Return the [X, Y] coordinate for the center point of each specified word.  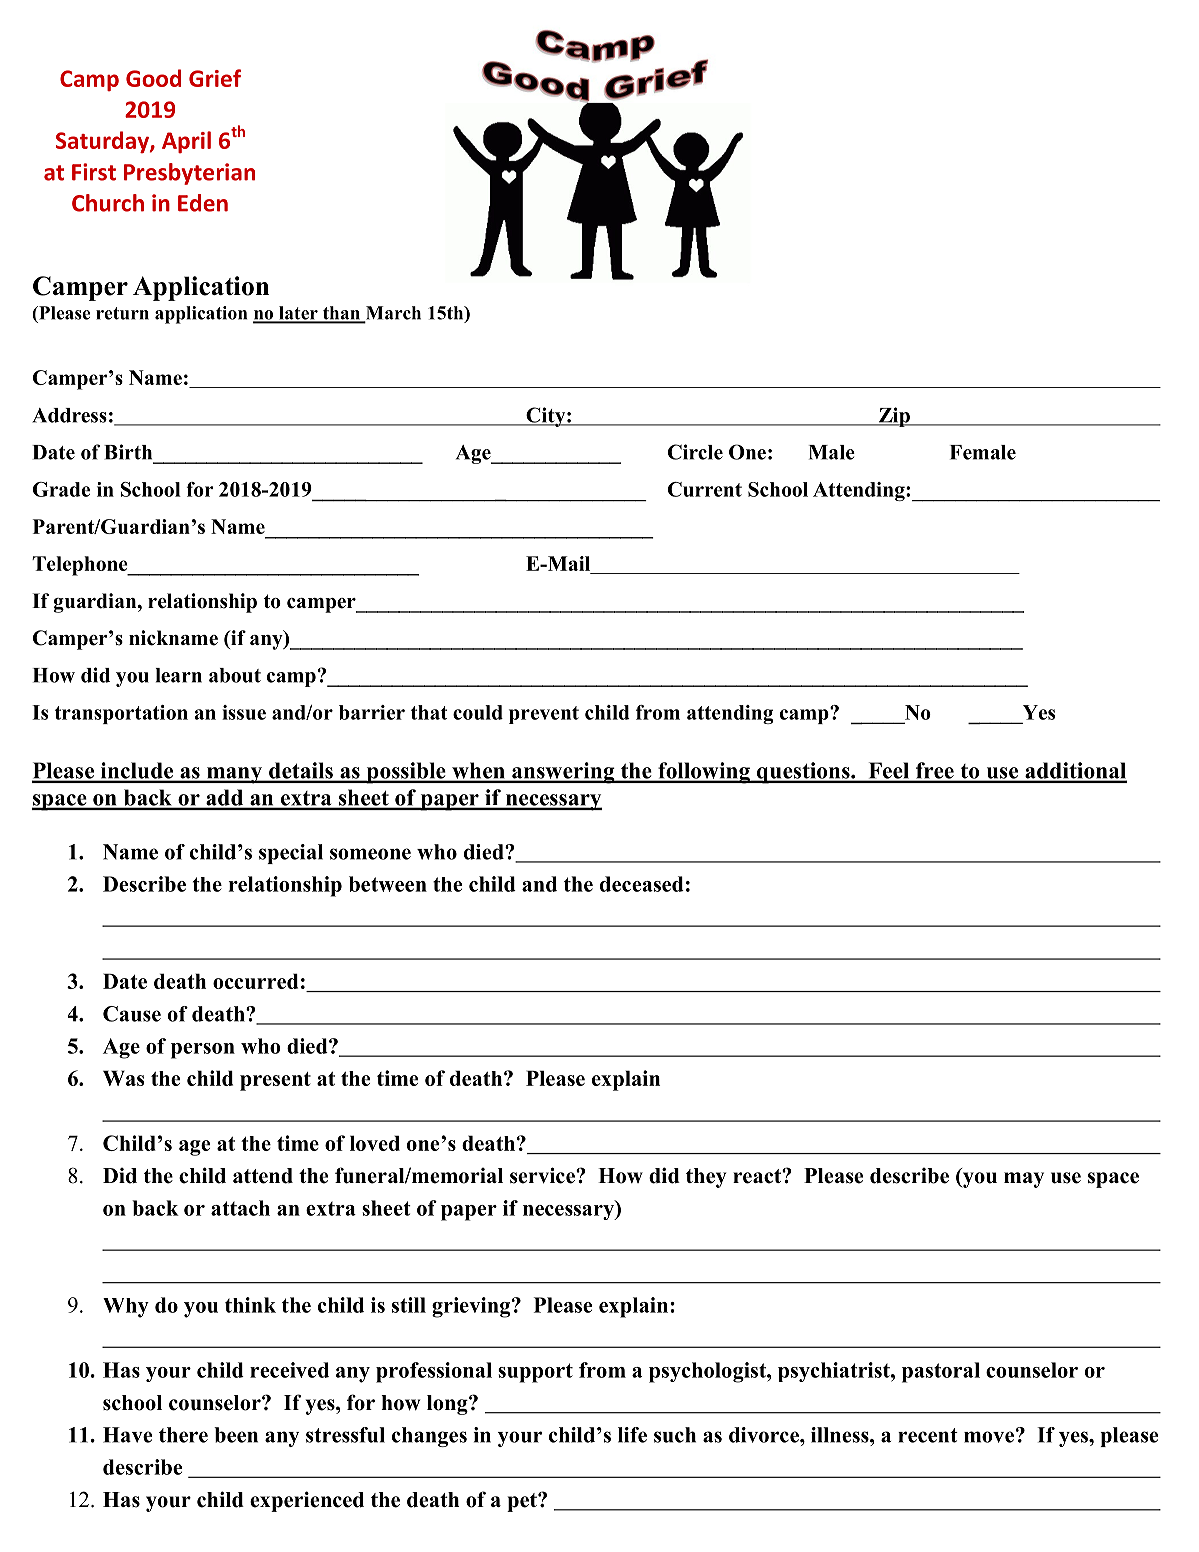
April [186, 142]
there [183, 1435]
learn [178, 675]
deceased [642, 884]
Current [705, 489]
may [1024, 1180]
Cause [132, 1014]
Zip [894, 417]
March [392, 314]
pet [523, 1502]
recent [928, 1435]
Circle [695, 452]
